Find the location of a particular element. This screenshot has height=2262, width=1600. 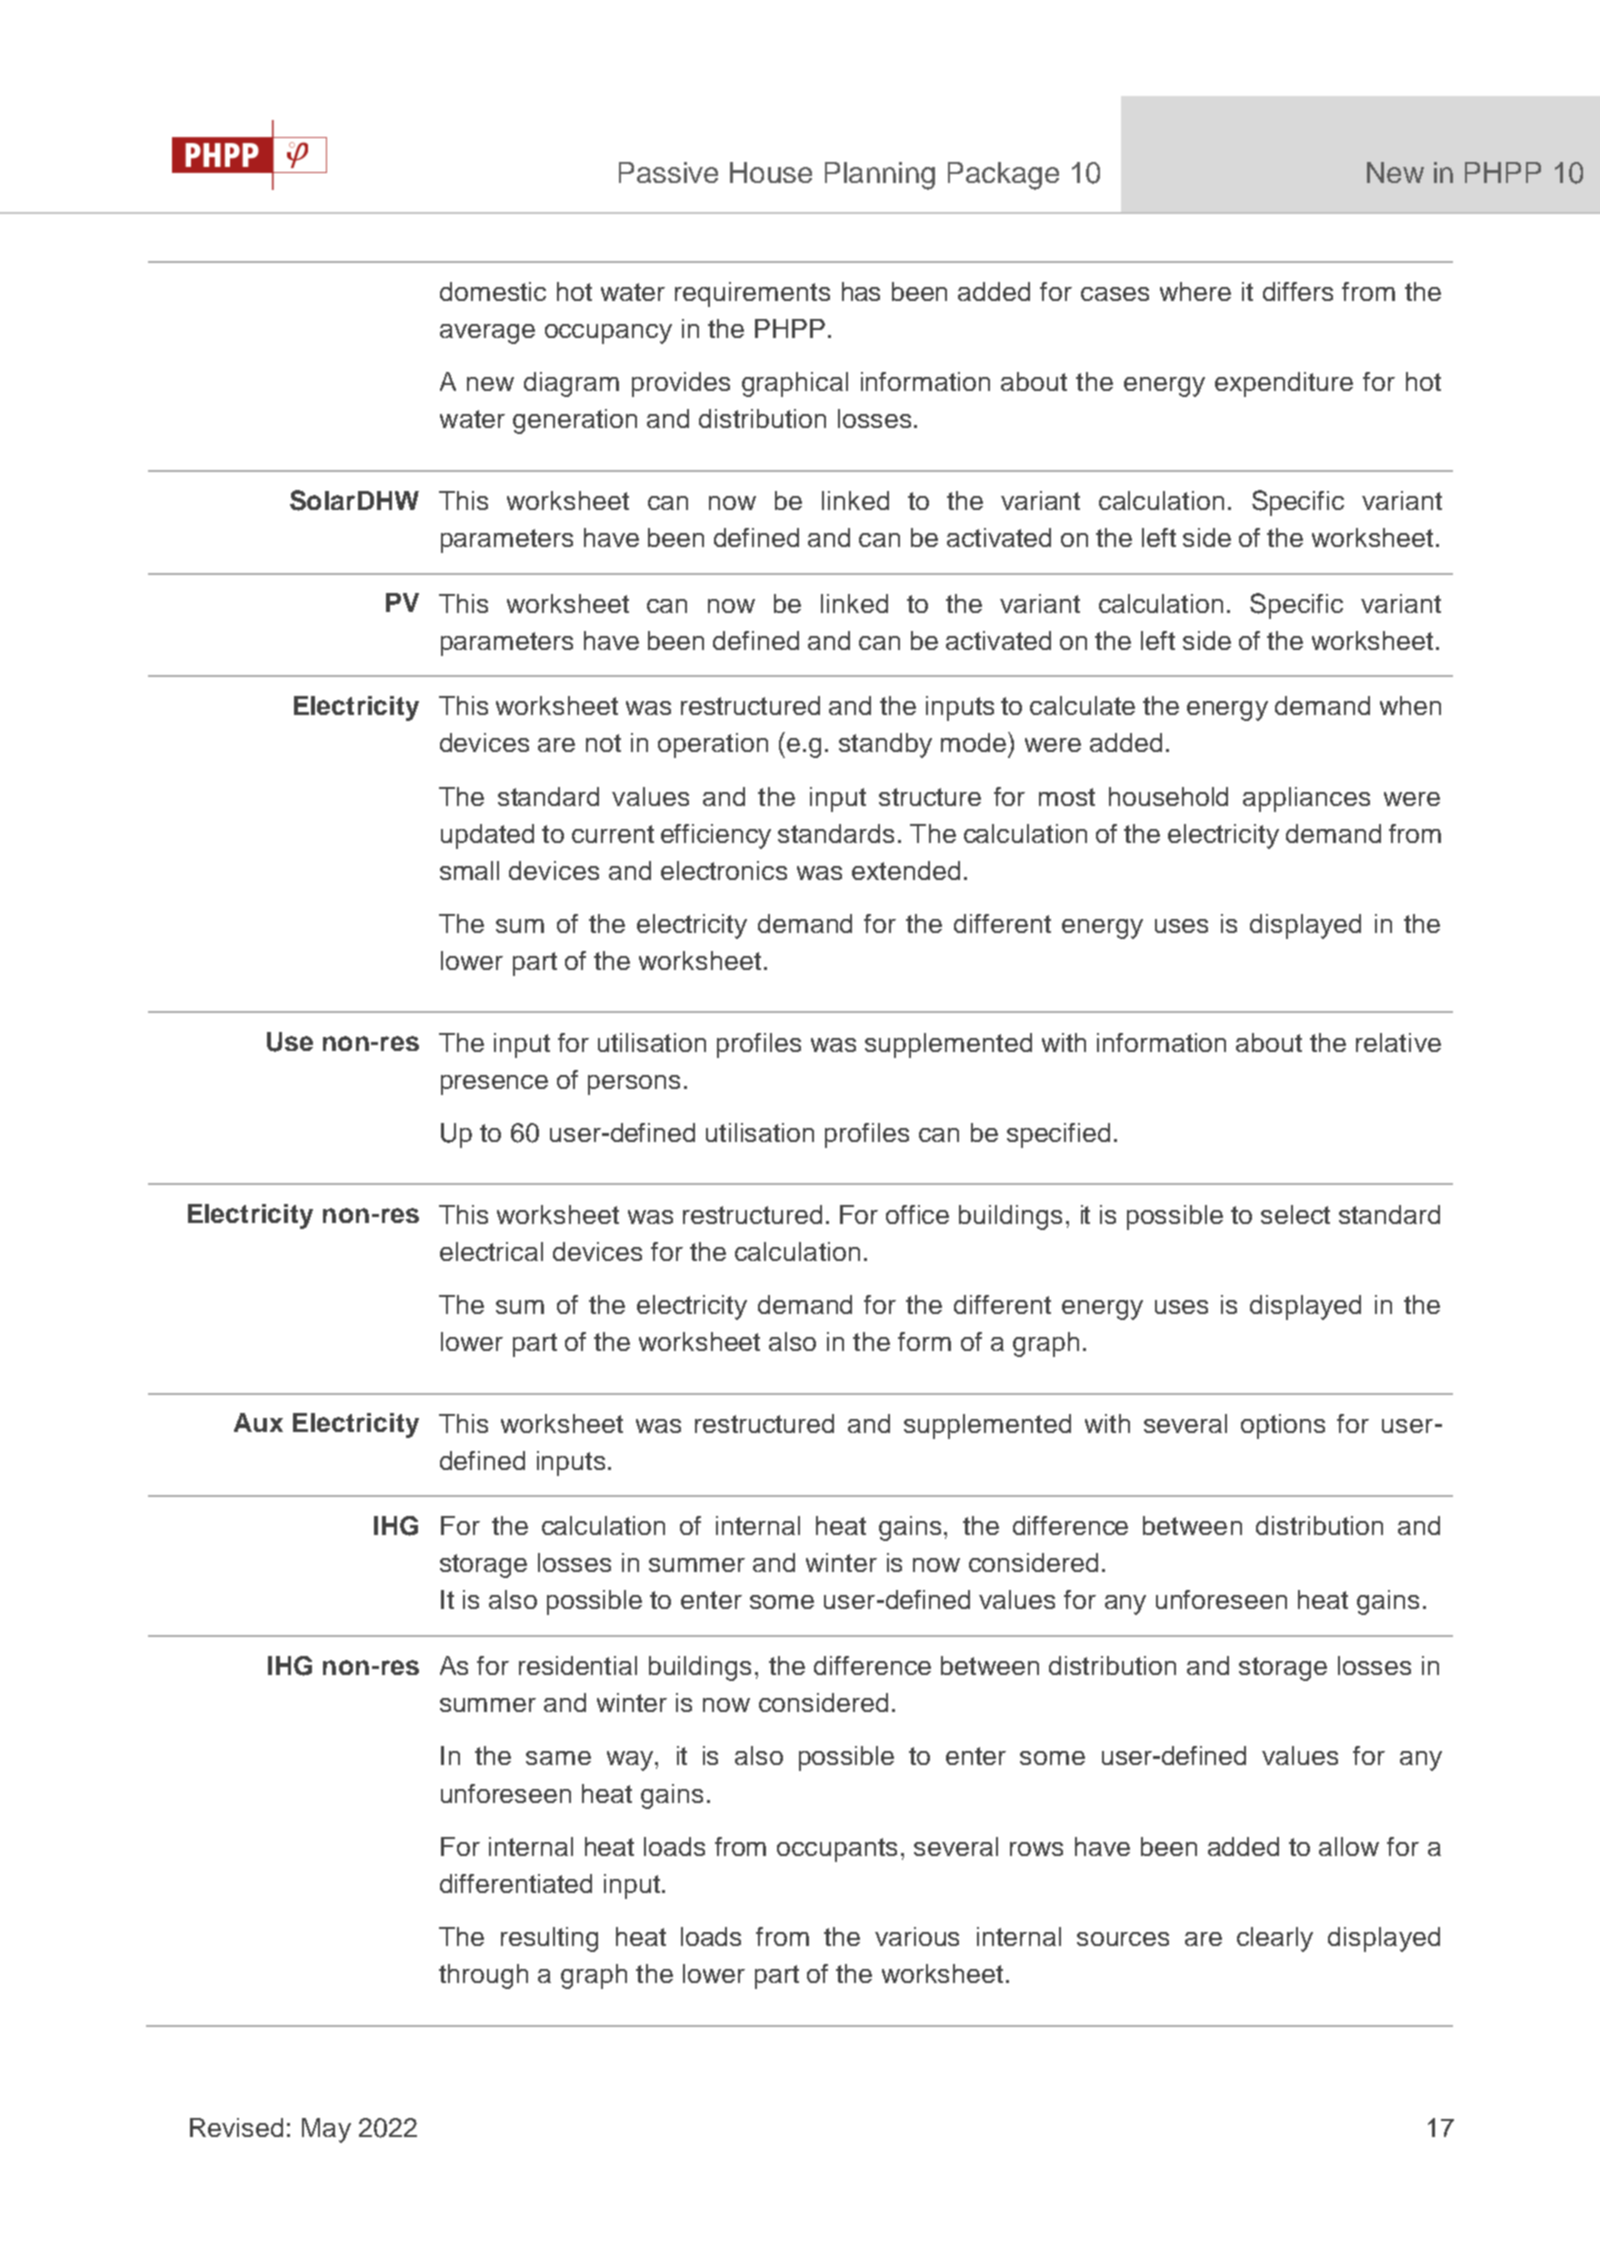

presence is located at coordinates (494, 1085).
